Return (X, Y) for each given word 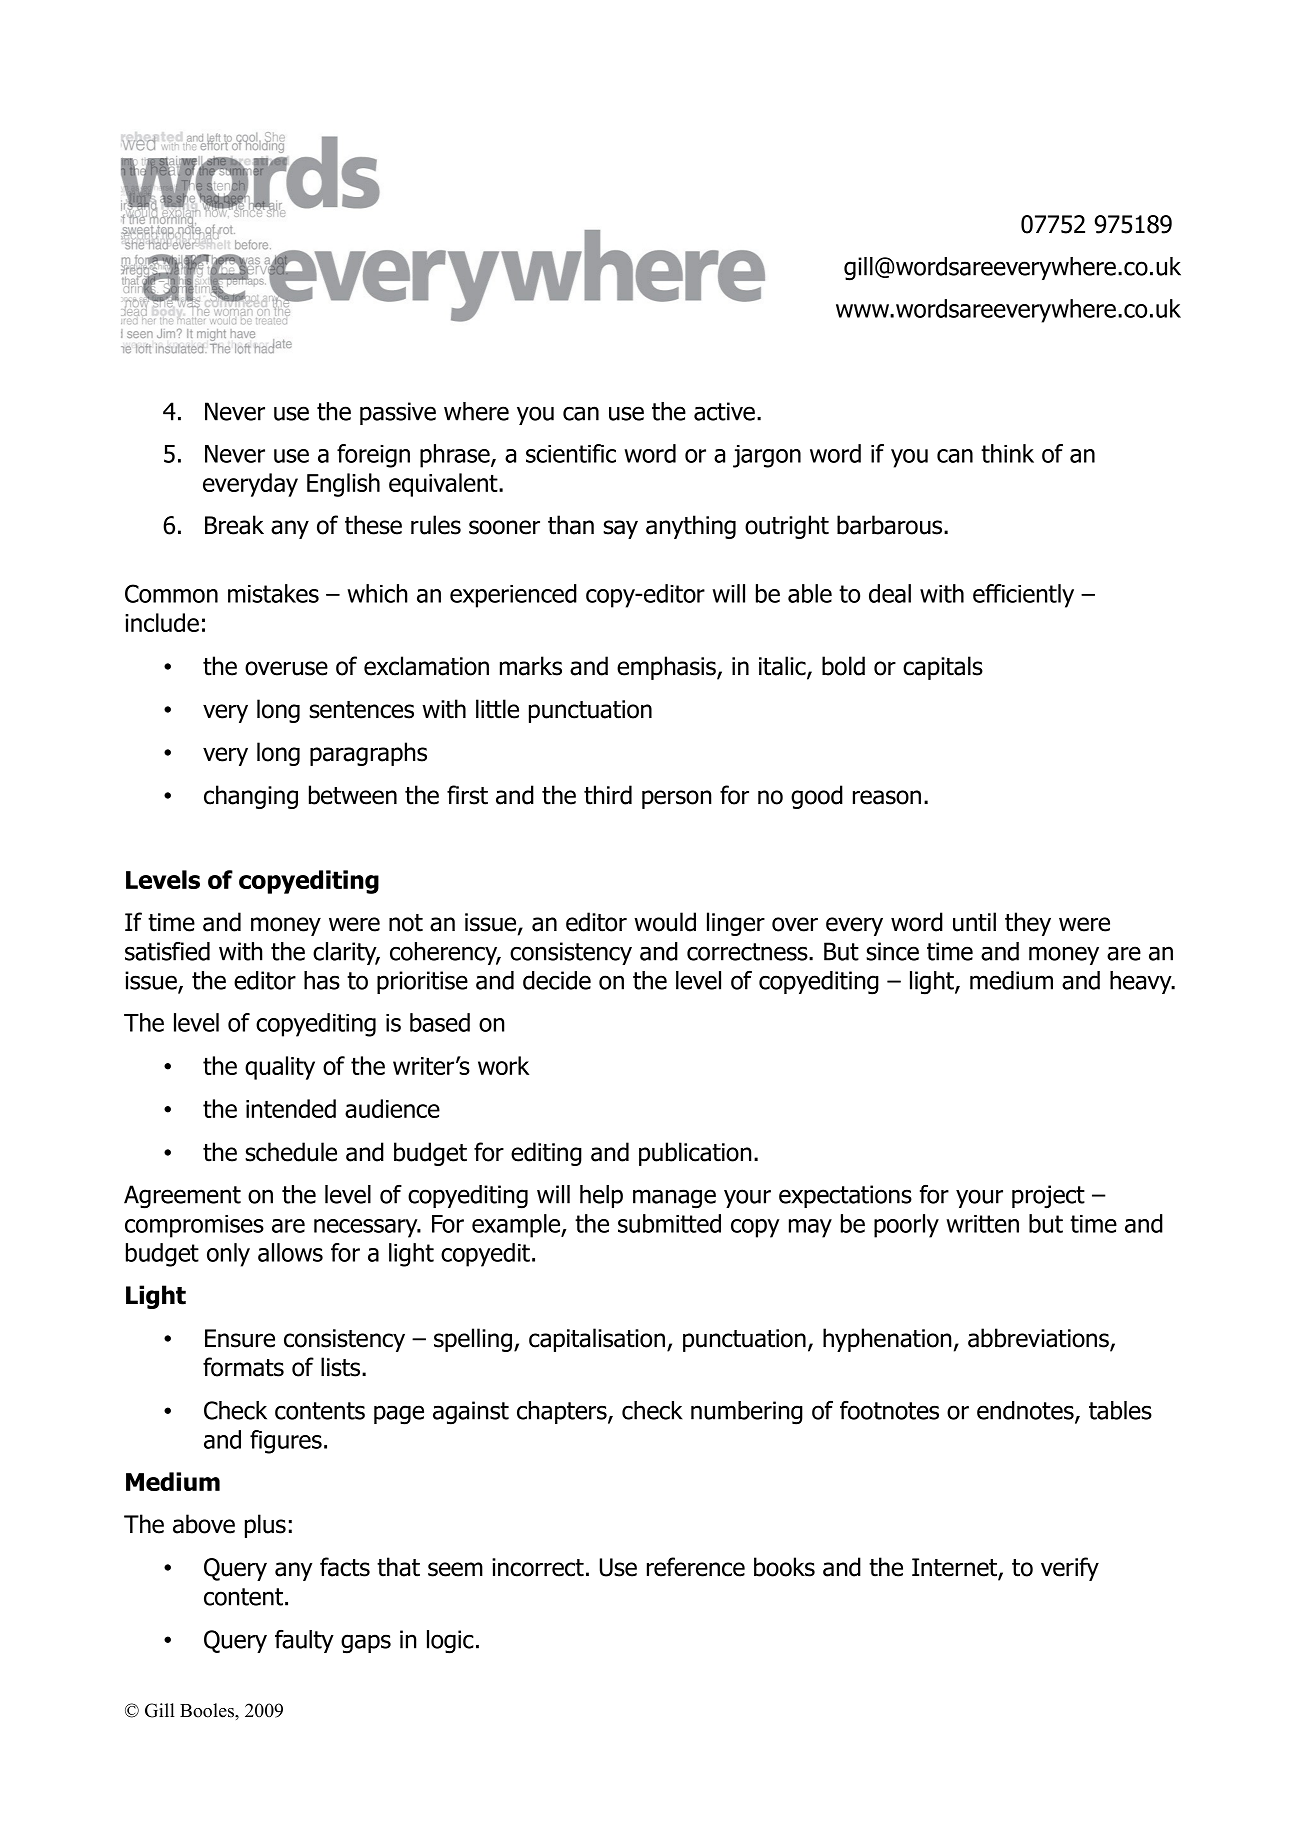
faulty (304, 1641)
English (343, 485)
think (1007, 453)
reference (696, 1567)
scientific (571, 453)
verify (1070, 1569)
